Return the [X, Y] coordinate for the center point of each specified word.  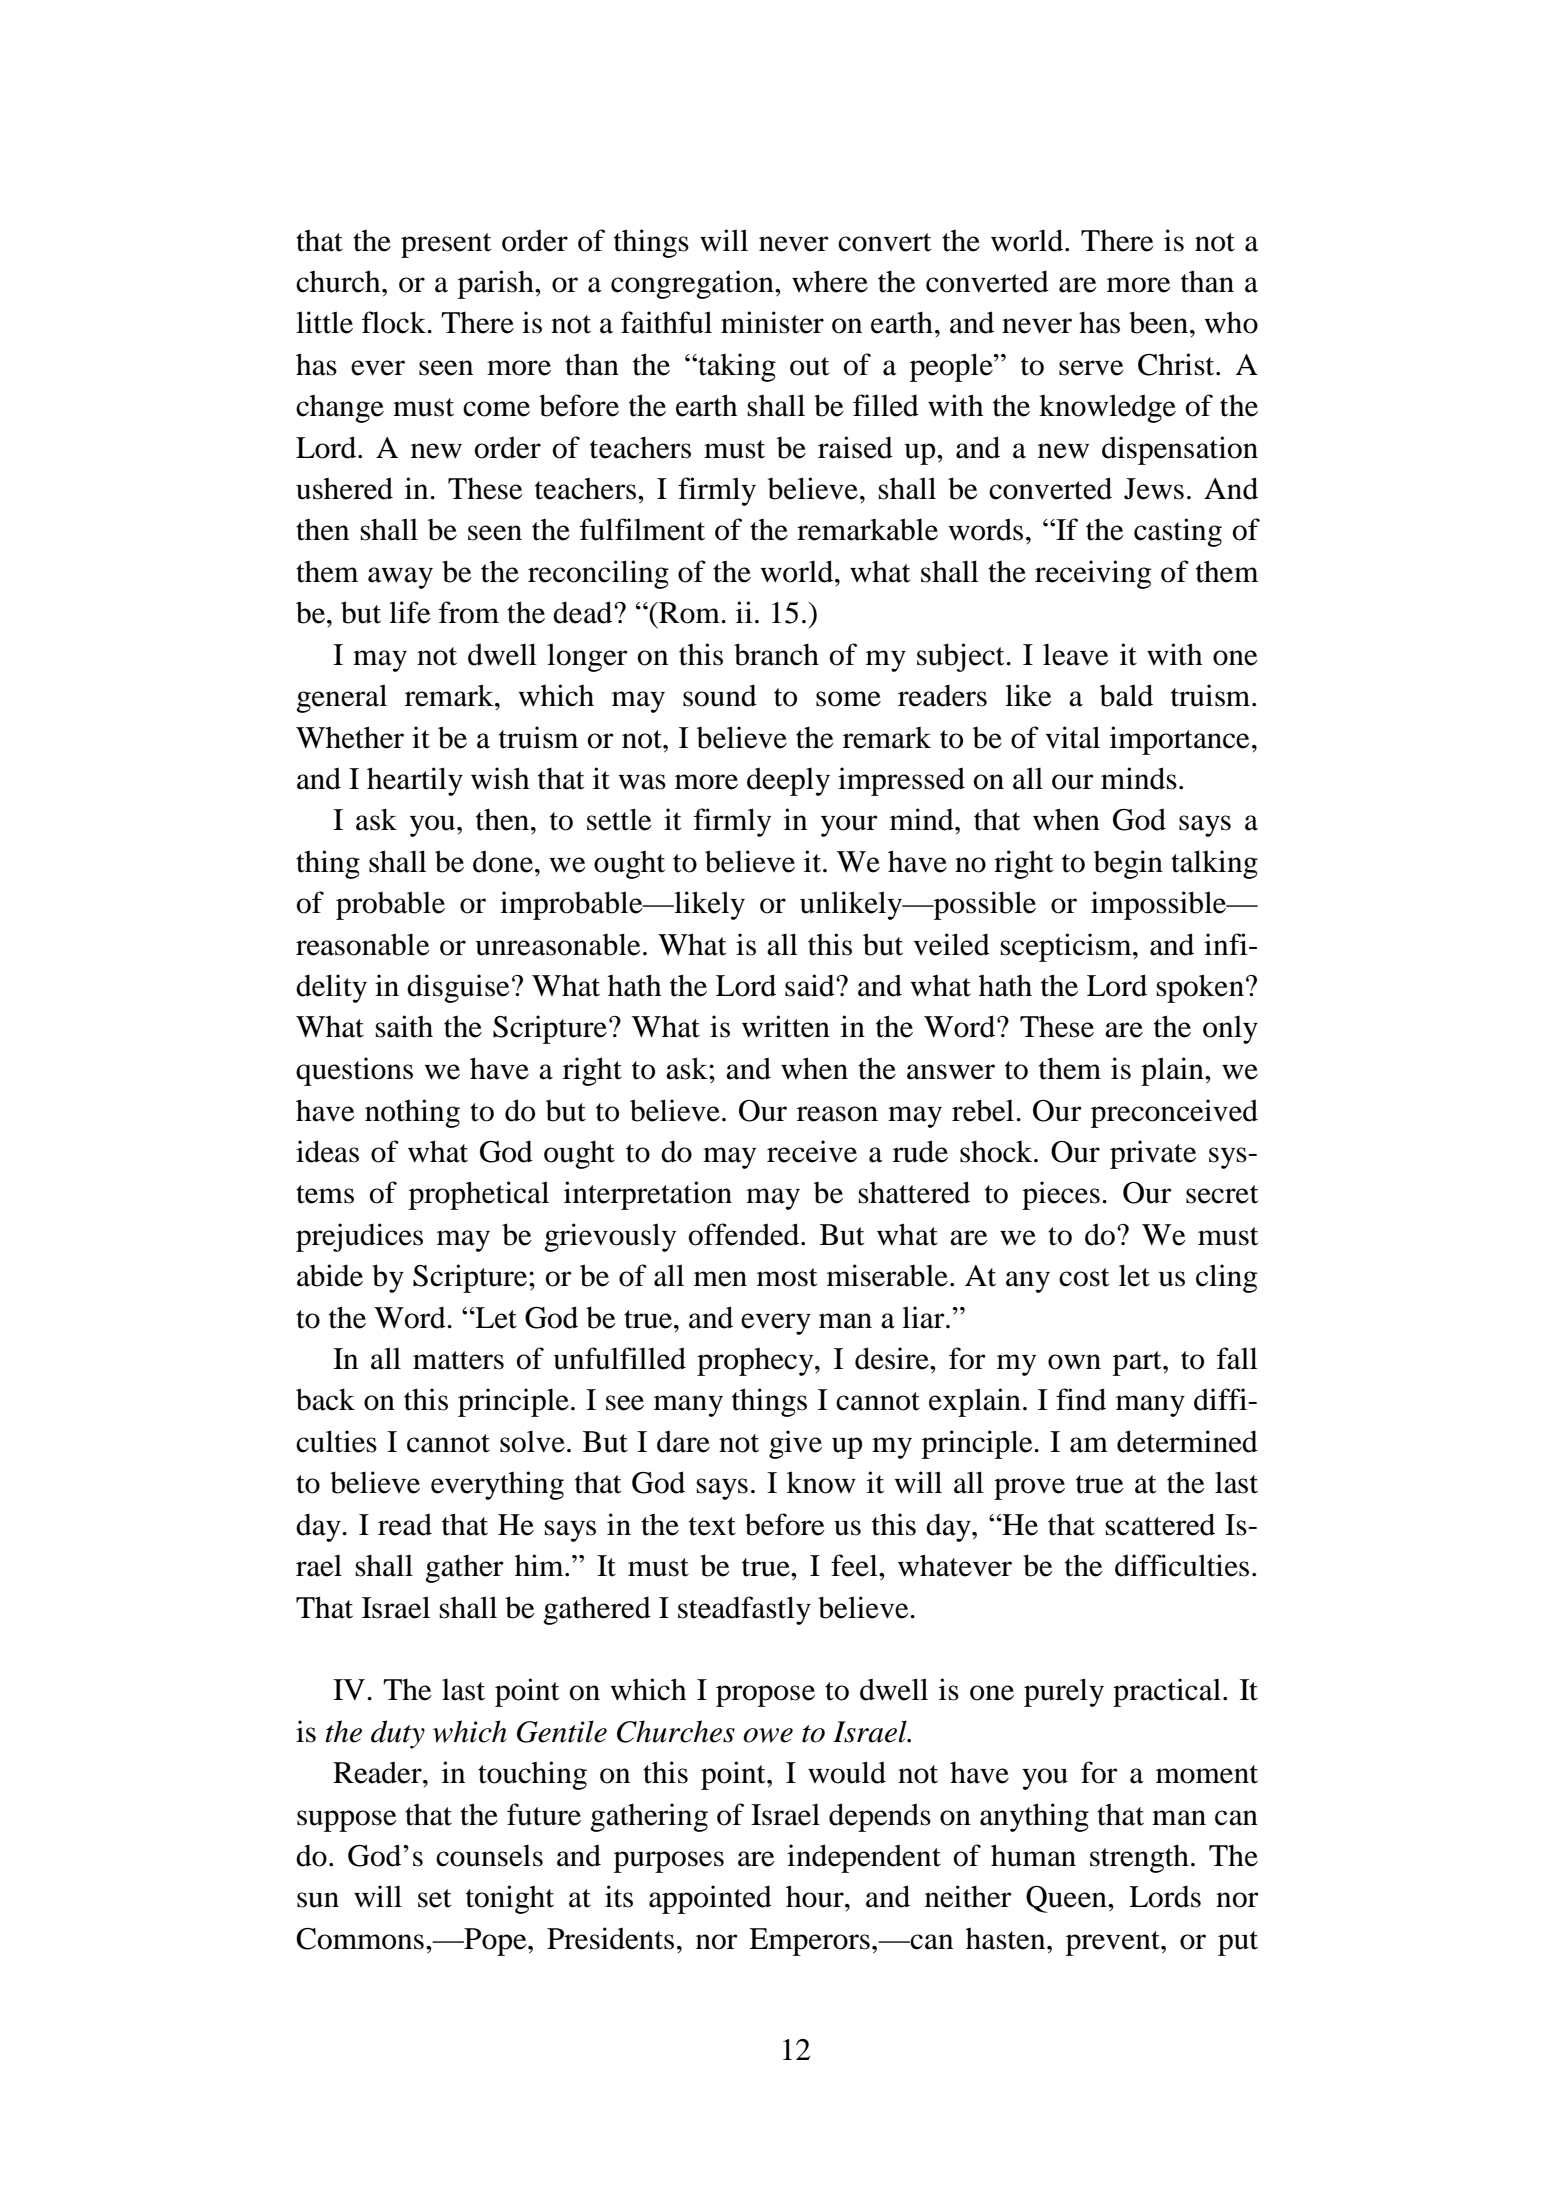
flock [395, 322]
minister [772, 322]
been [1158, 322]
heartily [415, 781]
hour [816, 1896]
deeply [788, 781]
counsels [489, 1855]
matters [458, 1360]
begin [1128, 864]
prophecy [756, 1361]
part [1138, 1363]
